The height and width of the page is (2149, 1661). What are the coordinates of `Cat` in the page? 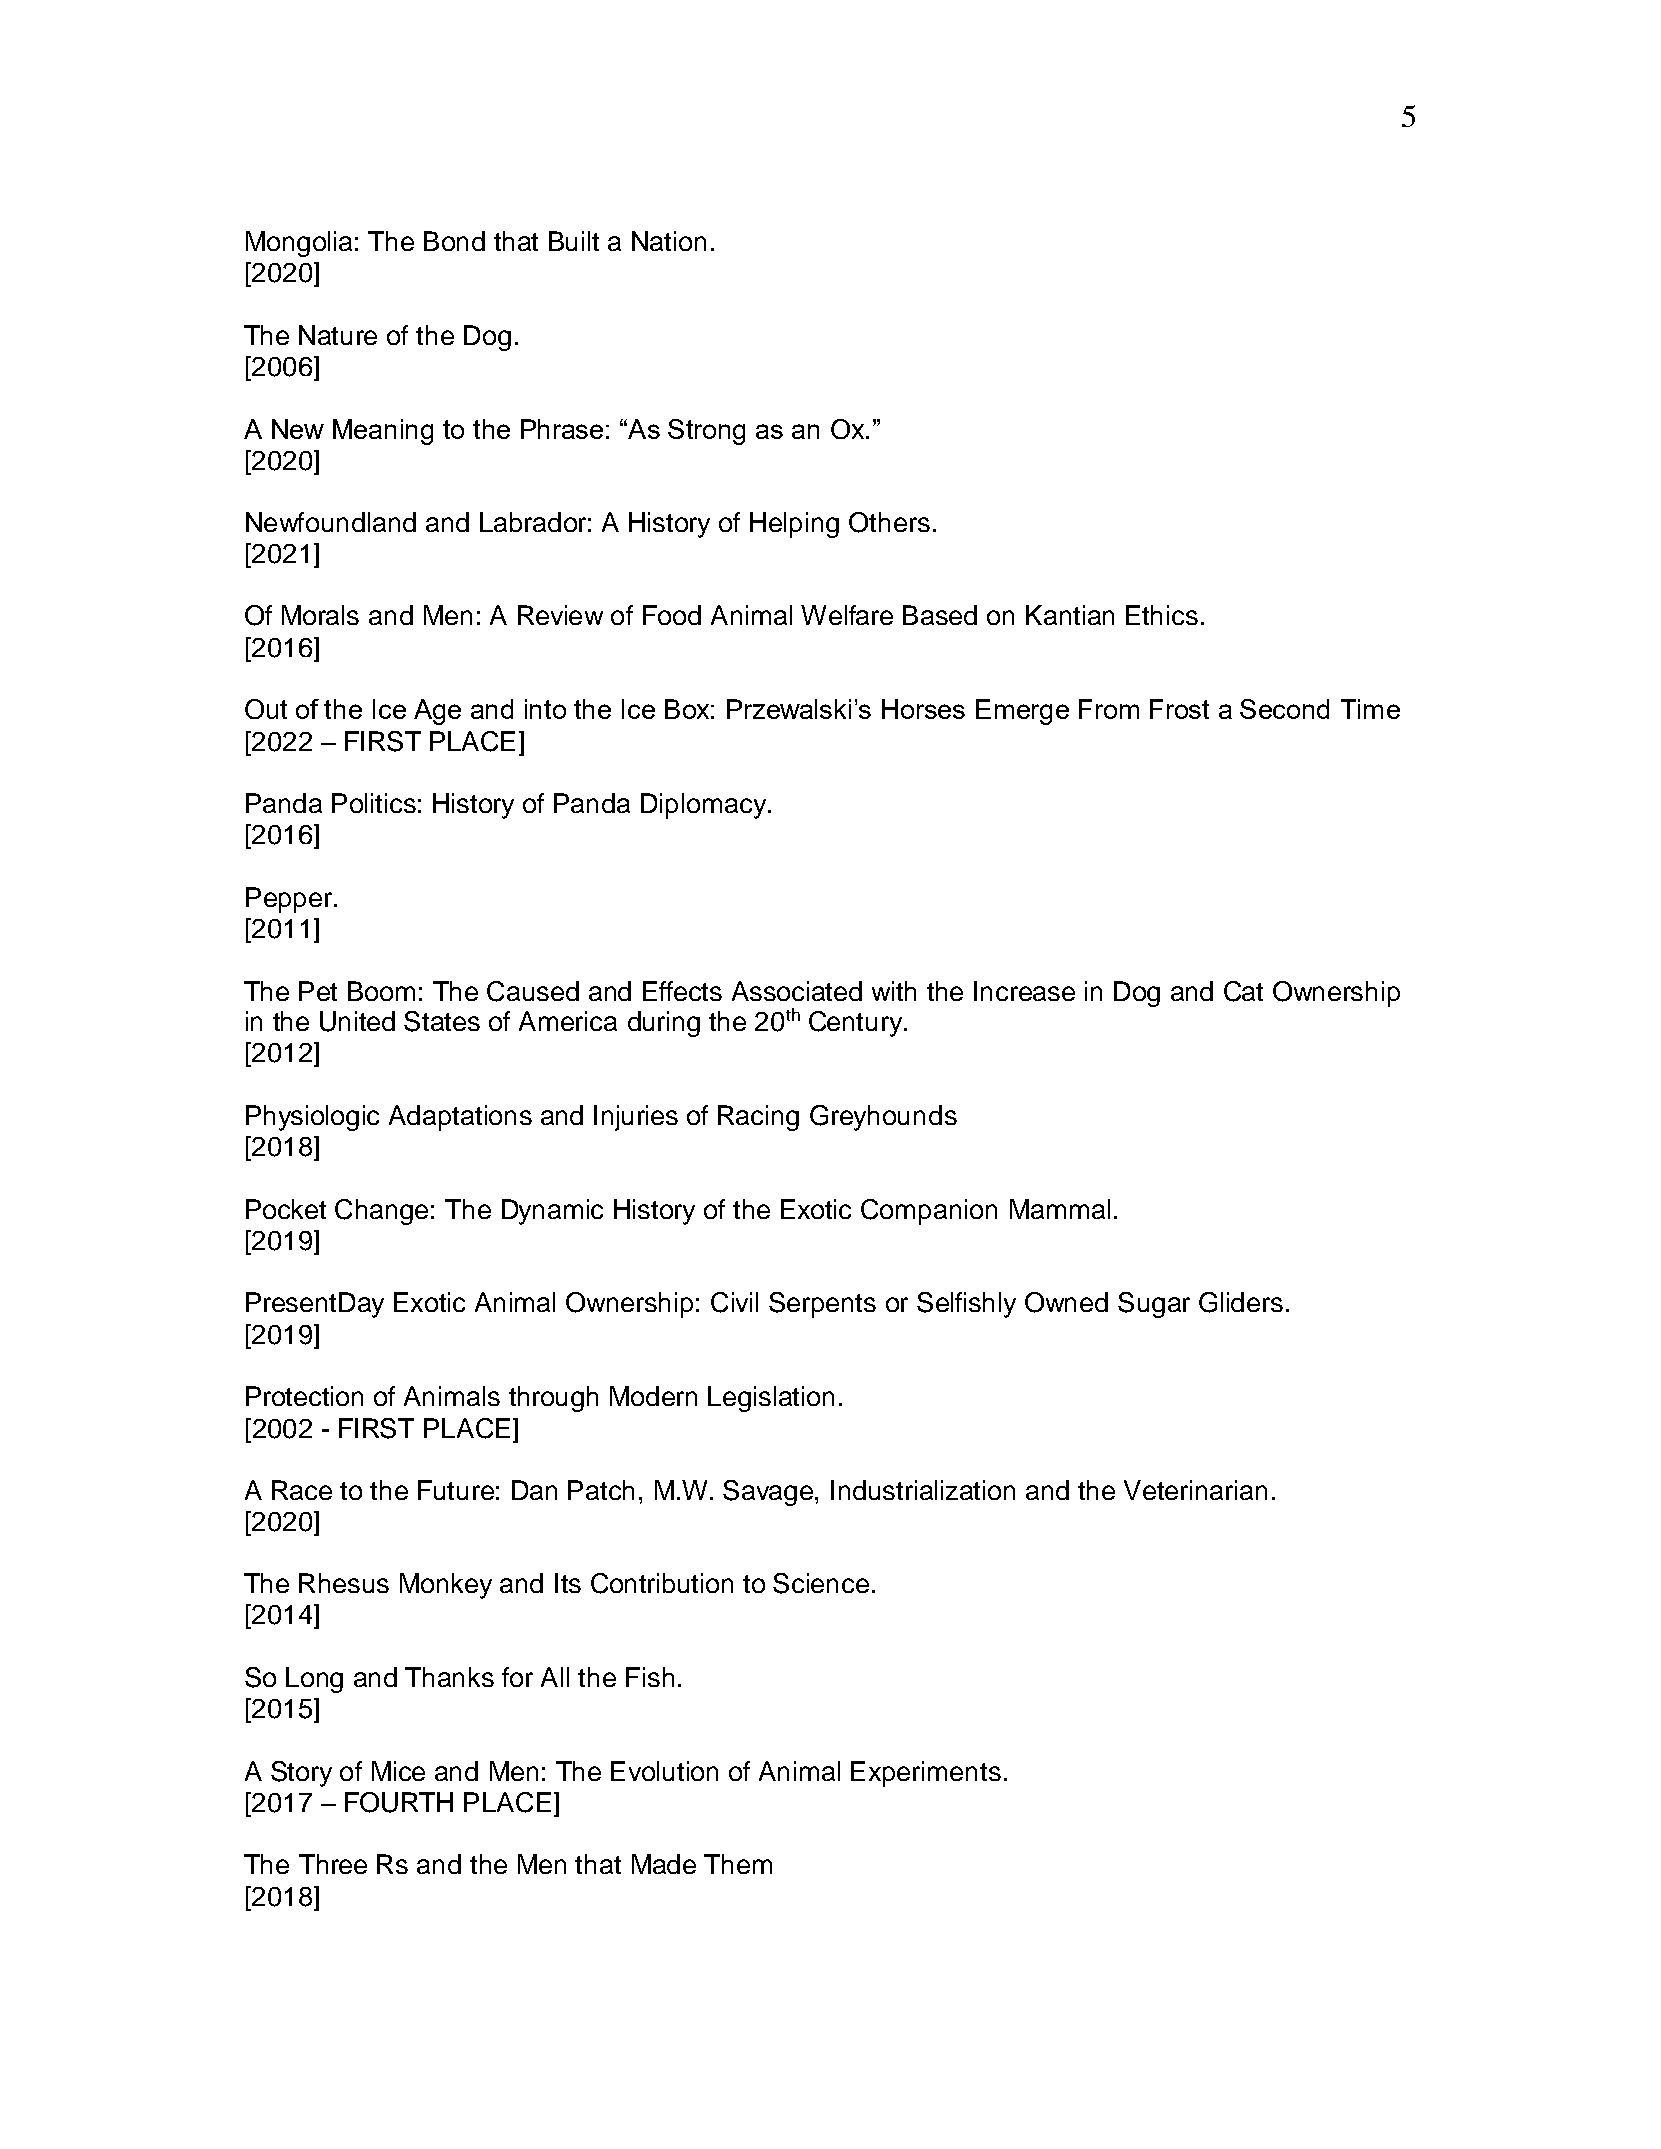 It's located at (1243, 991).
